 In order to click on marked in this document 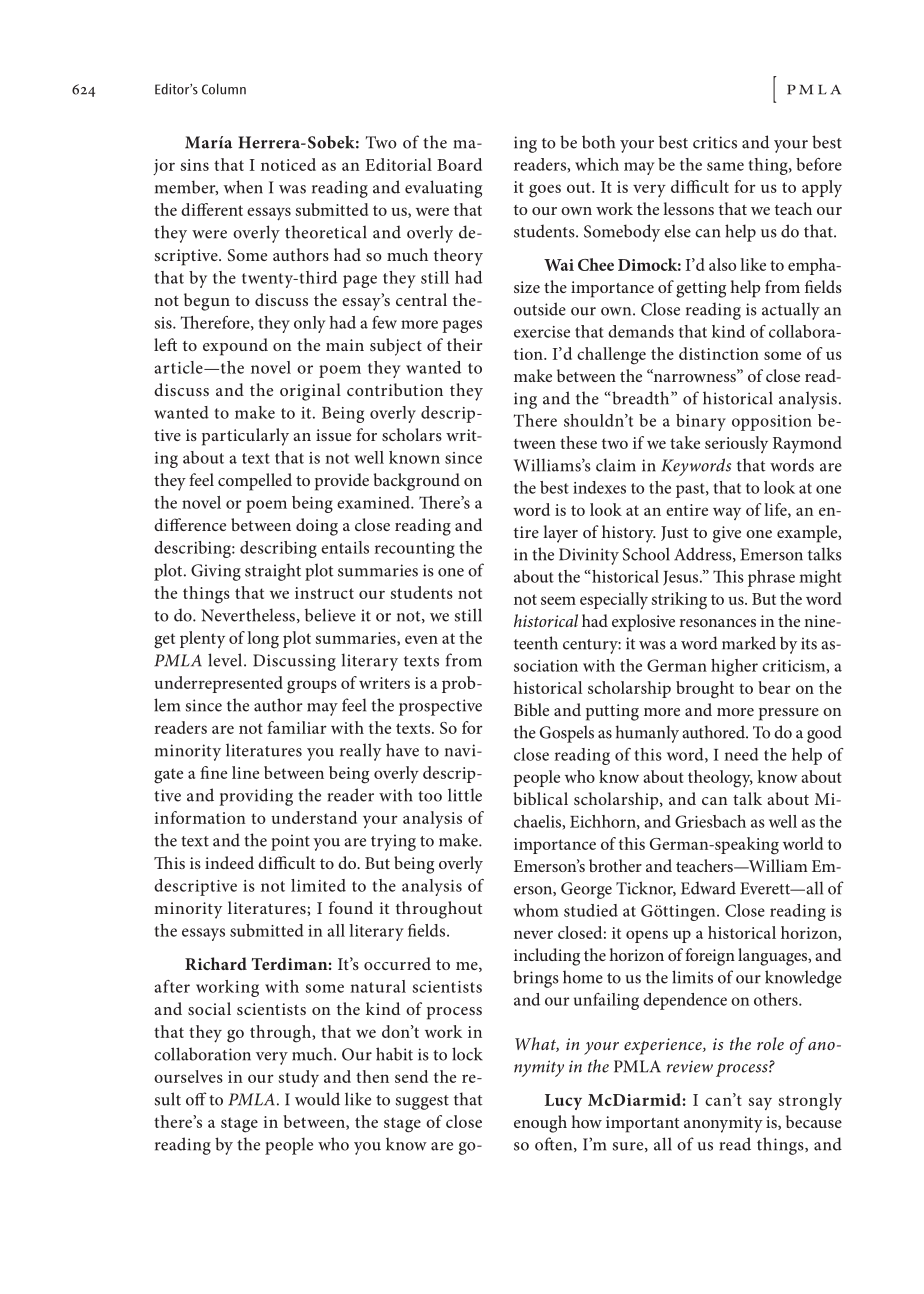, I will do `click(749, 643)`.
